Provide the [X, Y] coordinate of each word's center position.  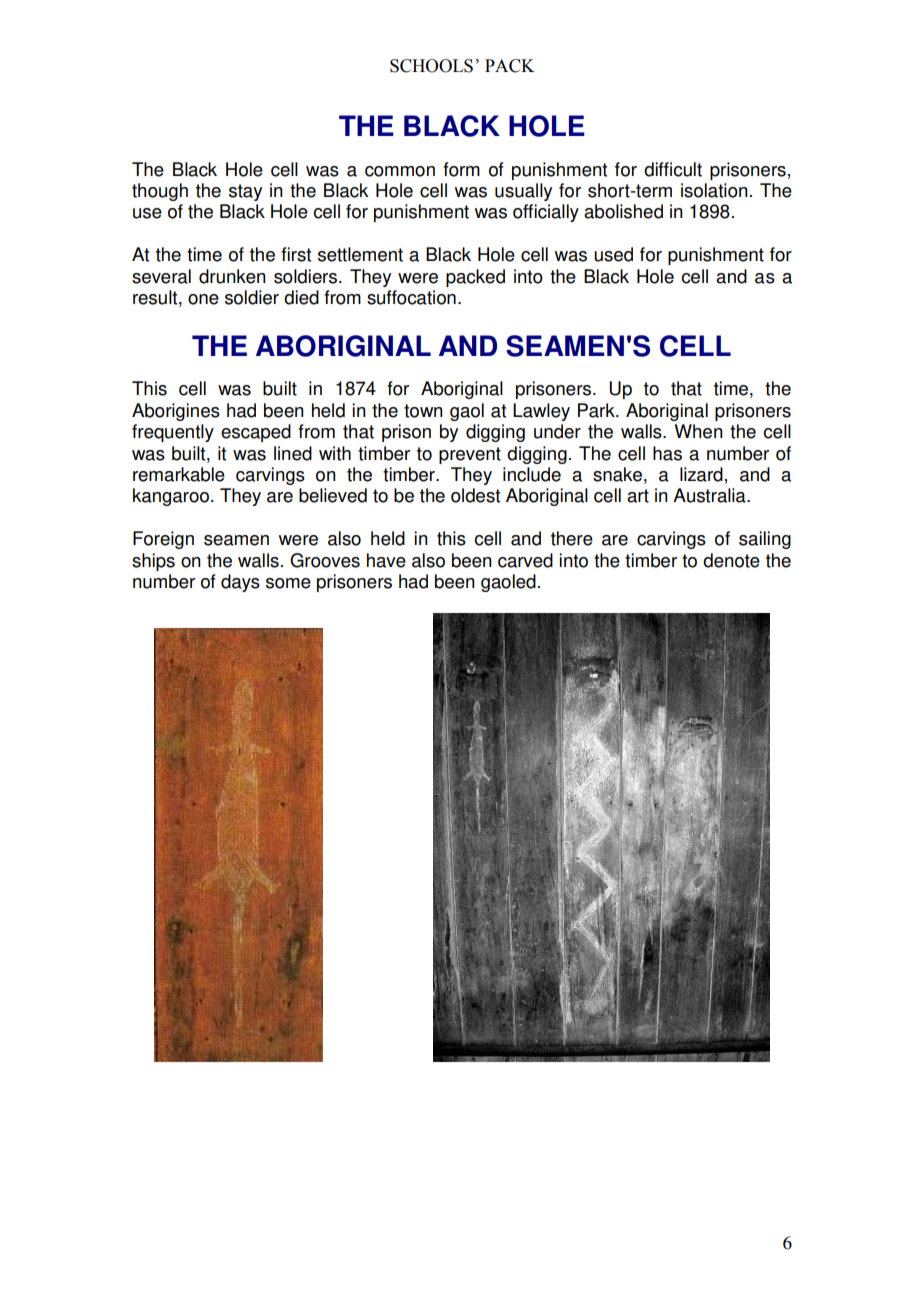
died [301, 297]
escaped [256, 433]
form [461, 169]
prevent [470, 455]
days [240, 583]
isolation [714, 190]
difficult [673, 169]
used [613, 254]
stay [245, 192]
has [667, 453]
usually [523, 192]
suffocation [411, 297]
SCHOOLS [431, 66]
